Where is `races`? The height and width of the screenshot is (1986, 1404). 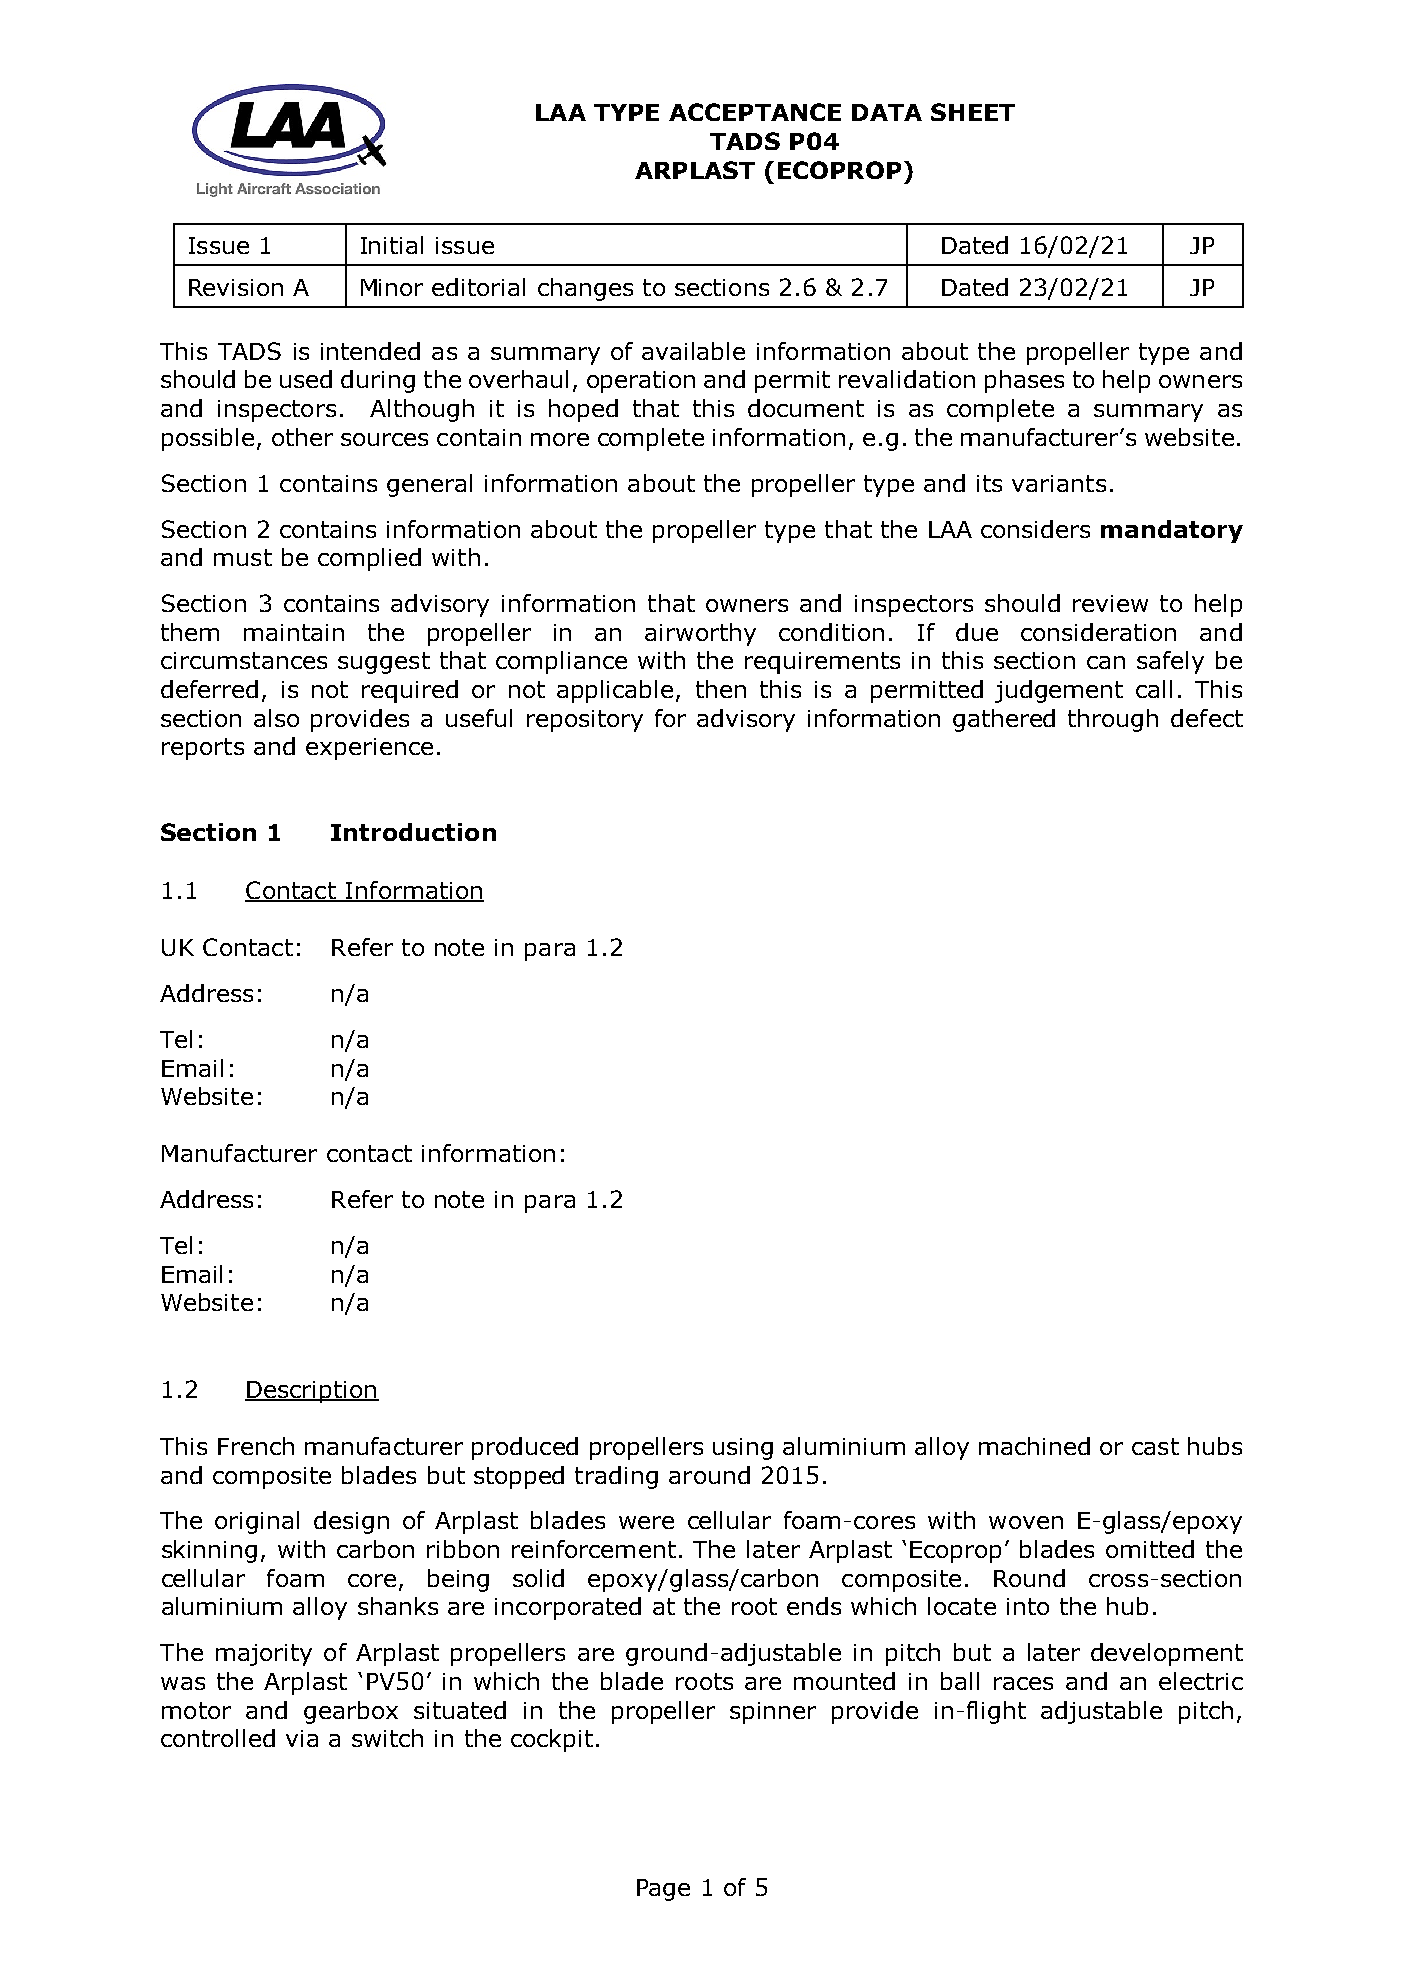 races is located at coordinates (1023, 1683).
